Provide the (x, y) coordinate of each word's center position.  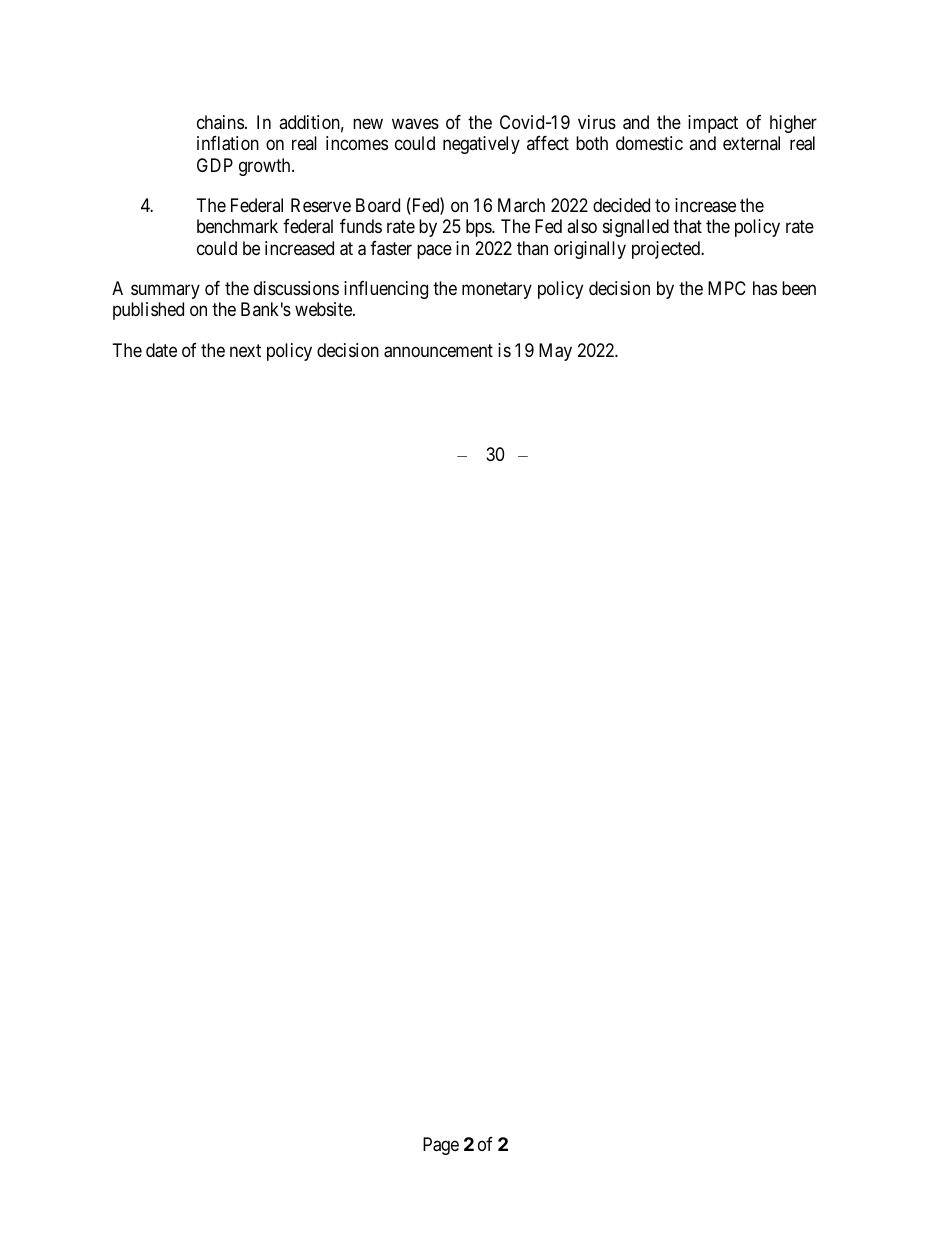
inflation (228, 143)
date (161, 350)
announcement (438, 351)
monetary (497, 290)
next (245, 350)
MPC (727, 288)
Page (441, 1146)
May (555, 352)
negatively (481, 145)
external (751, 143)
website (324, 309)
